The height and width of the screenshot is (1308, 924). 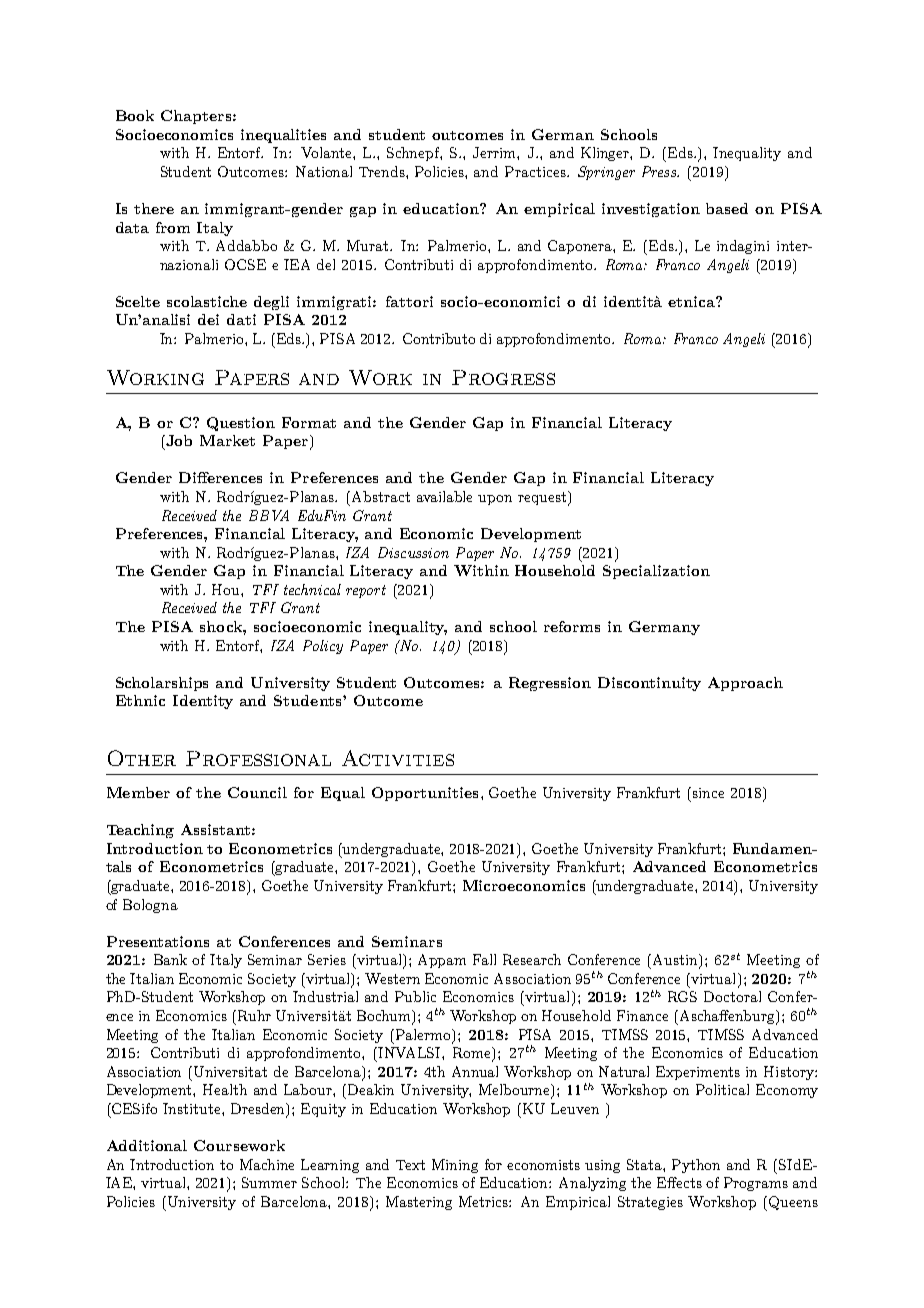 What do you see at coordinates (660, 171) in the screenshot?
I see `Press` at bounding box center [660, 171].
